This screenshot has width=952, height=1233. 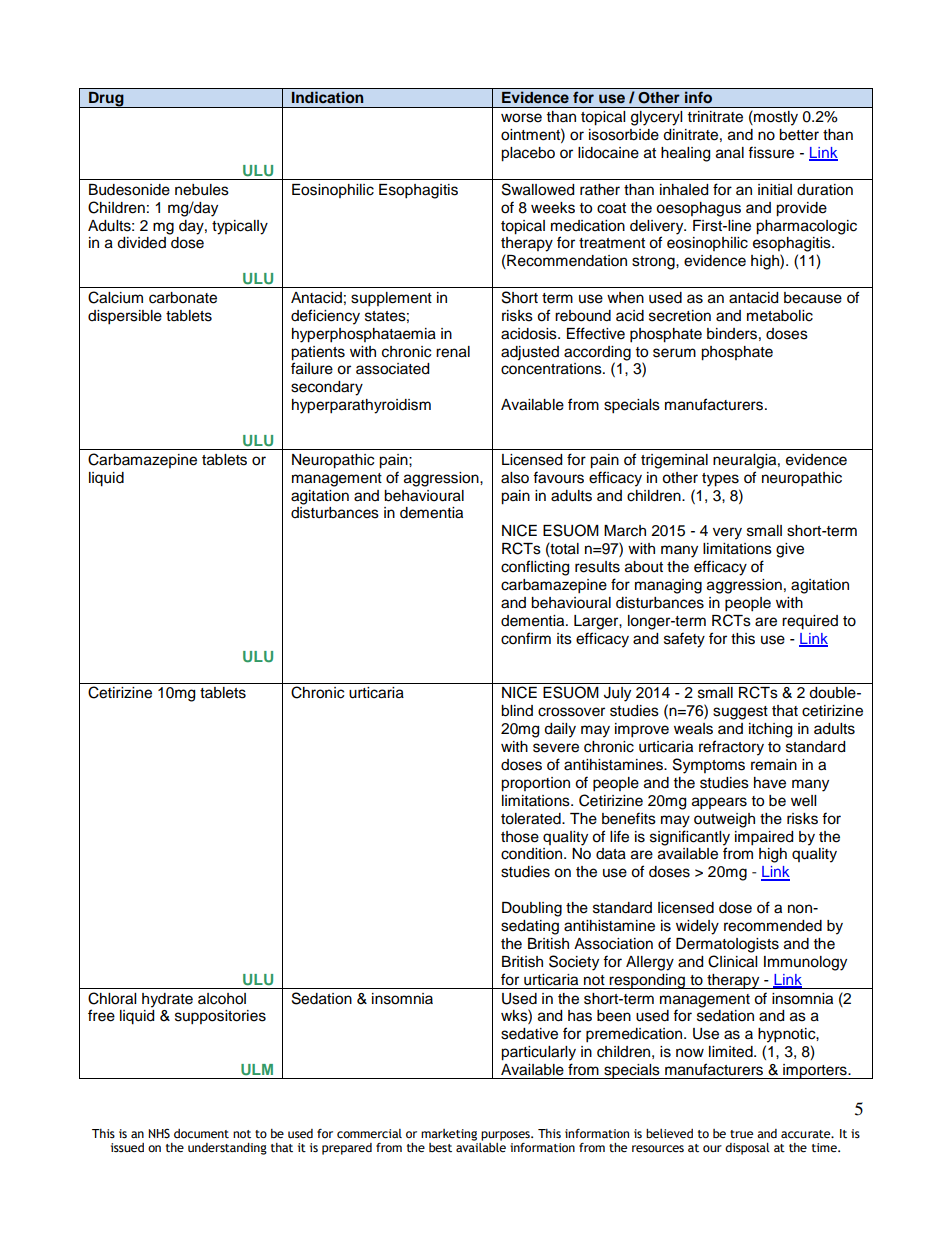 What do you see at coordinates (327, 388) in the screenshot?
I see `secondary` at bounding box center [327, 388].
